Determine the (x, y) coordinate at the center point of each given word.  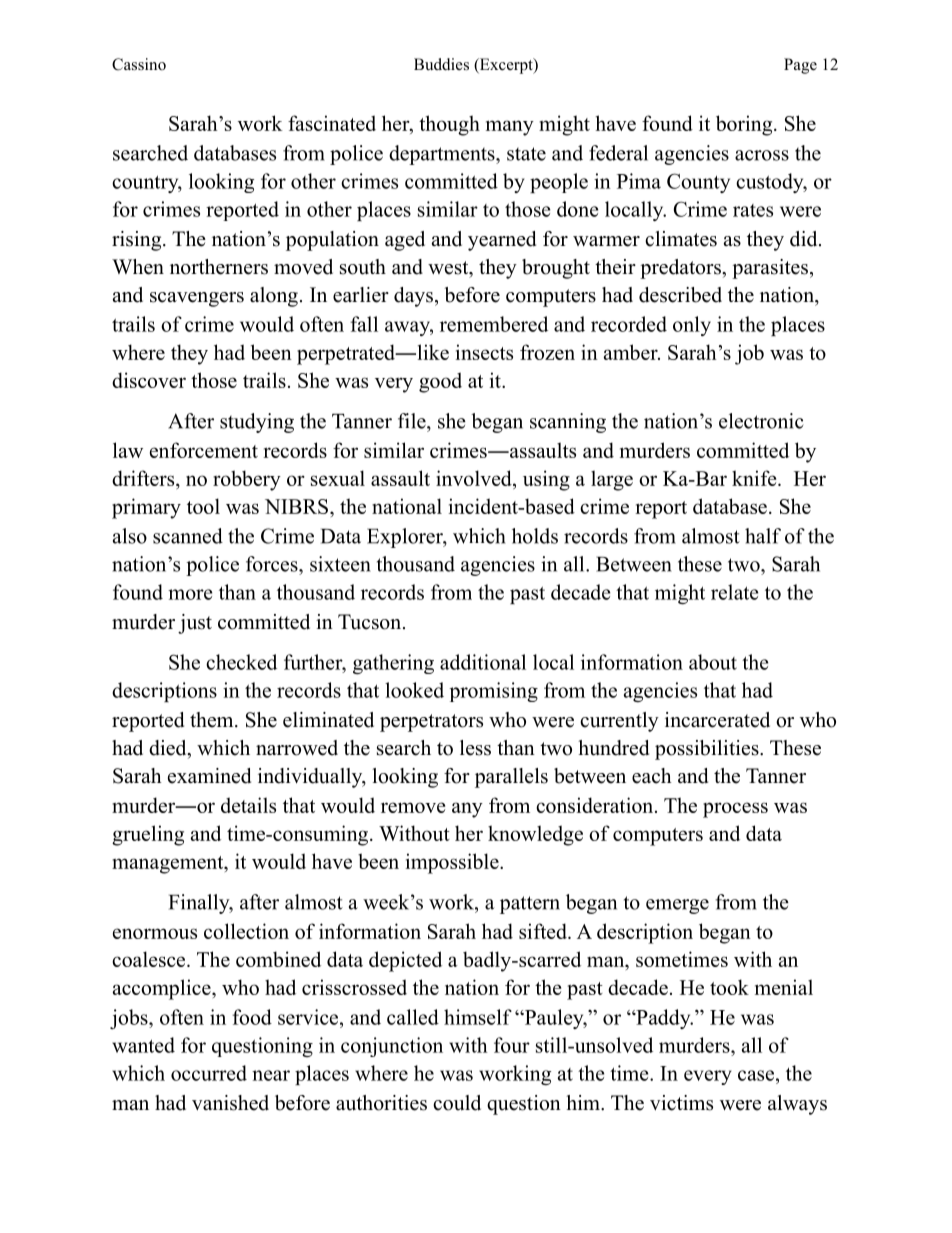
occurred (209, 1073)
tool (203, 506)
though (449, 125)
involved (475, 478)
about (713, 662)
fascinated (332, 123)
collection (246, 931)
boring (745, 125)
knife (755, 478)
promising (494, 692)
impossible (453, 863)
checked (241, 662)
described (680, 295)
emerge (677, 906)
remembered (494, 324)
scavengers (197, 299)
